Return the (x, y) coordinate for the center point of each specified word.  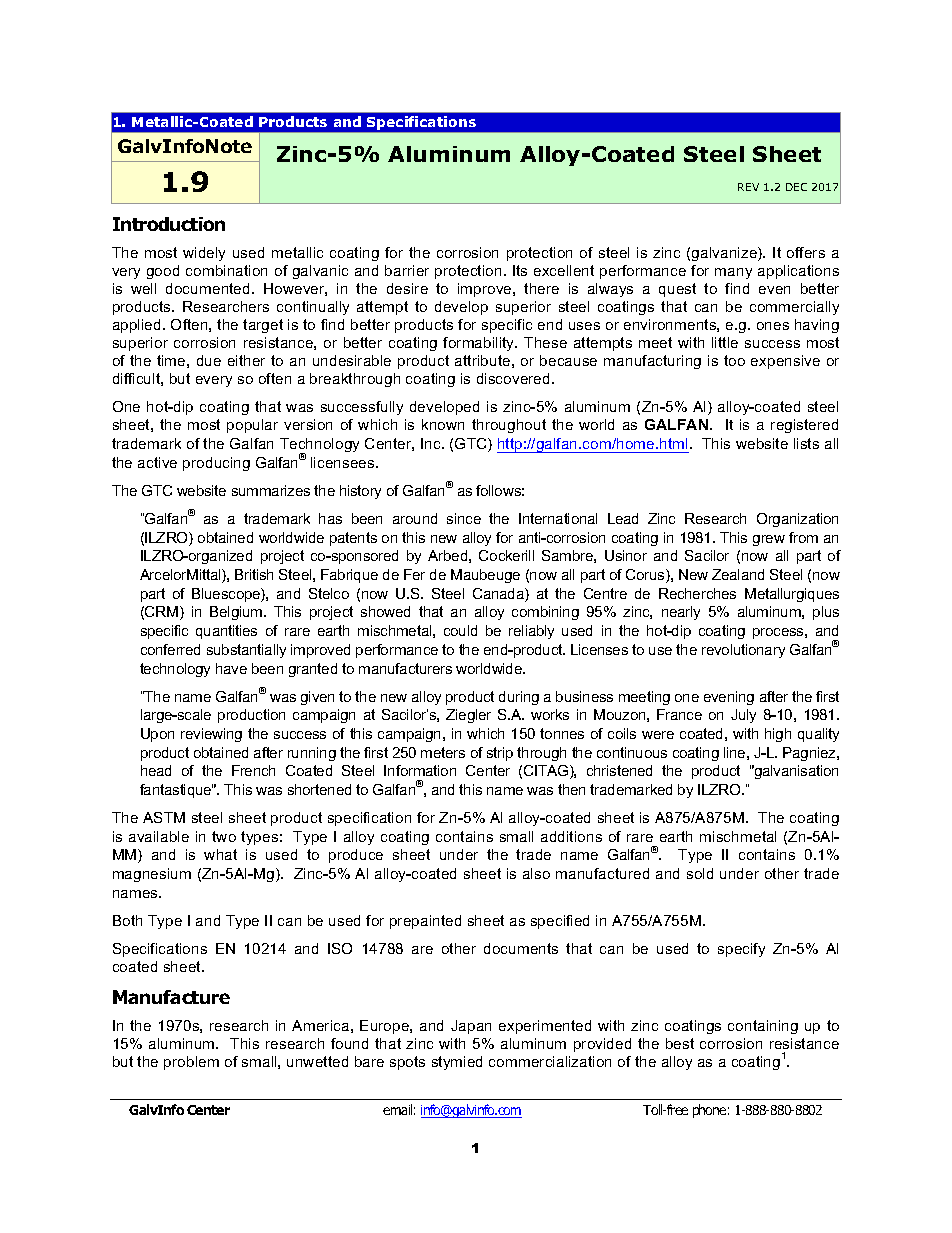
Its (520, 270)
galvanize (725, 254)
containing (763, 1027)
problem (191, 1063)
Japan (471, 1027)
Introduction (169, 224)
